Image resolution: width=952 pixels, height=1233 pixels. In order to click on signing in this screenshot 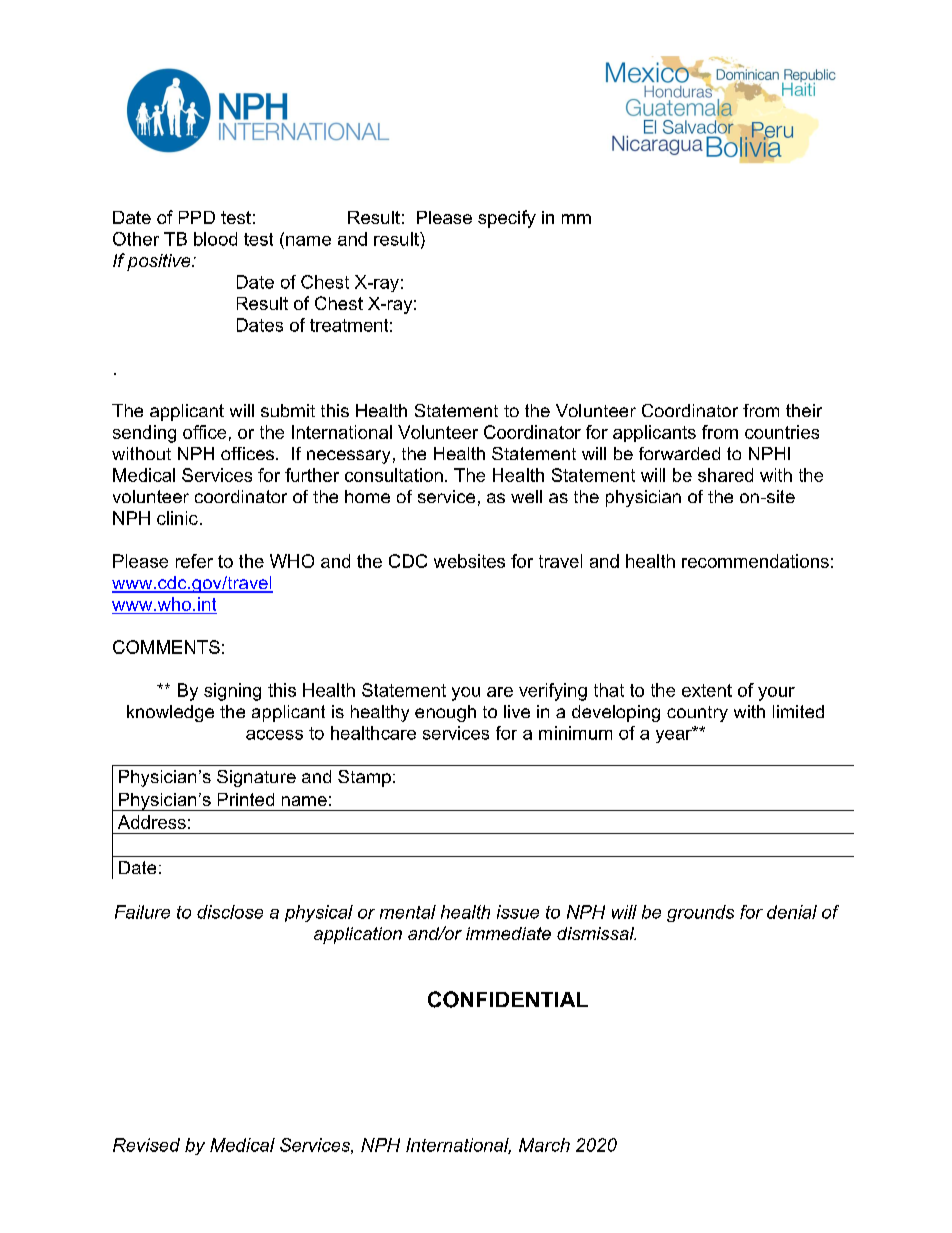, I will do `click(232, 692)`.
